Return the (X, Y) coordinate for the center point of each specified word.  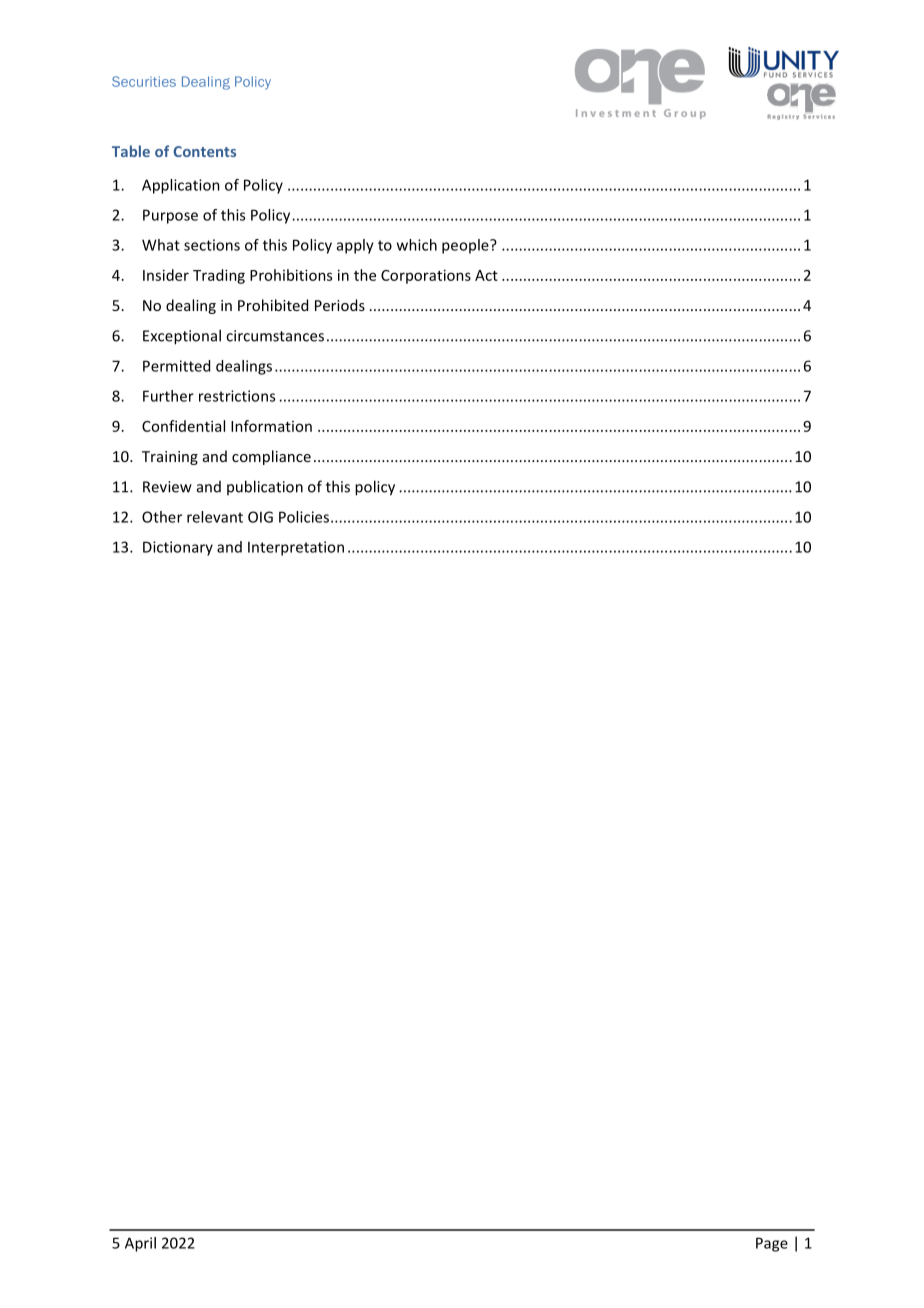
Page (772, 1244)
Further (168, 396)
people (466, 246)
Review (167, 487)
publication (265, 487)
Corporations (426, 276)
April (140, 1244)
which (417, 245)
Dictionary (178, 548)
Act (486, 275)
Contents (204, 151)
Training (170, 458)
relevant (215, 517)
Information (271, 426)
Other (162, 517)
